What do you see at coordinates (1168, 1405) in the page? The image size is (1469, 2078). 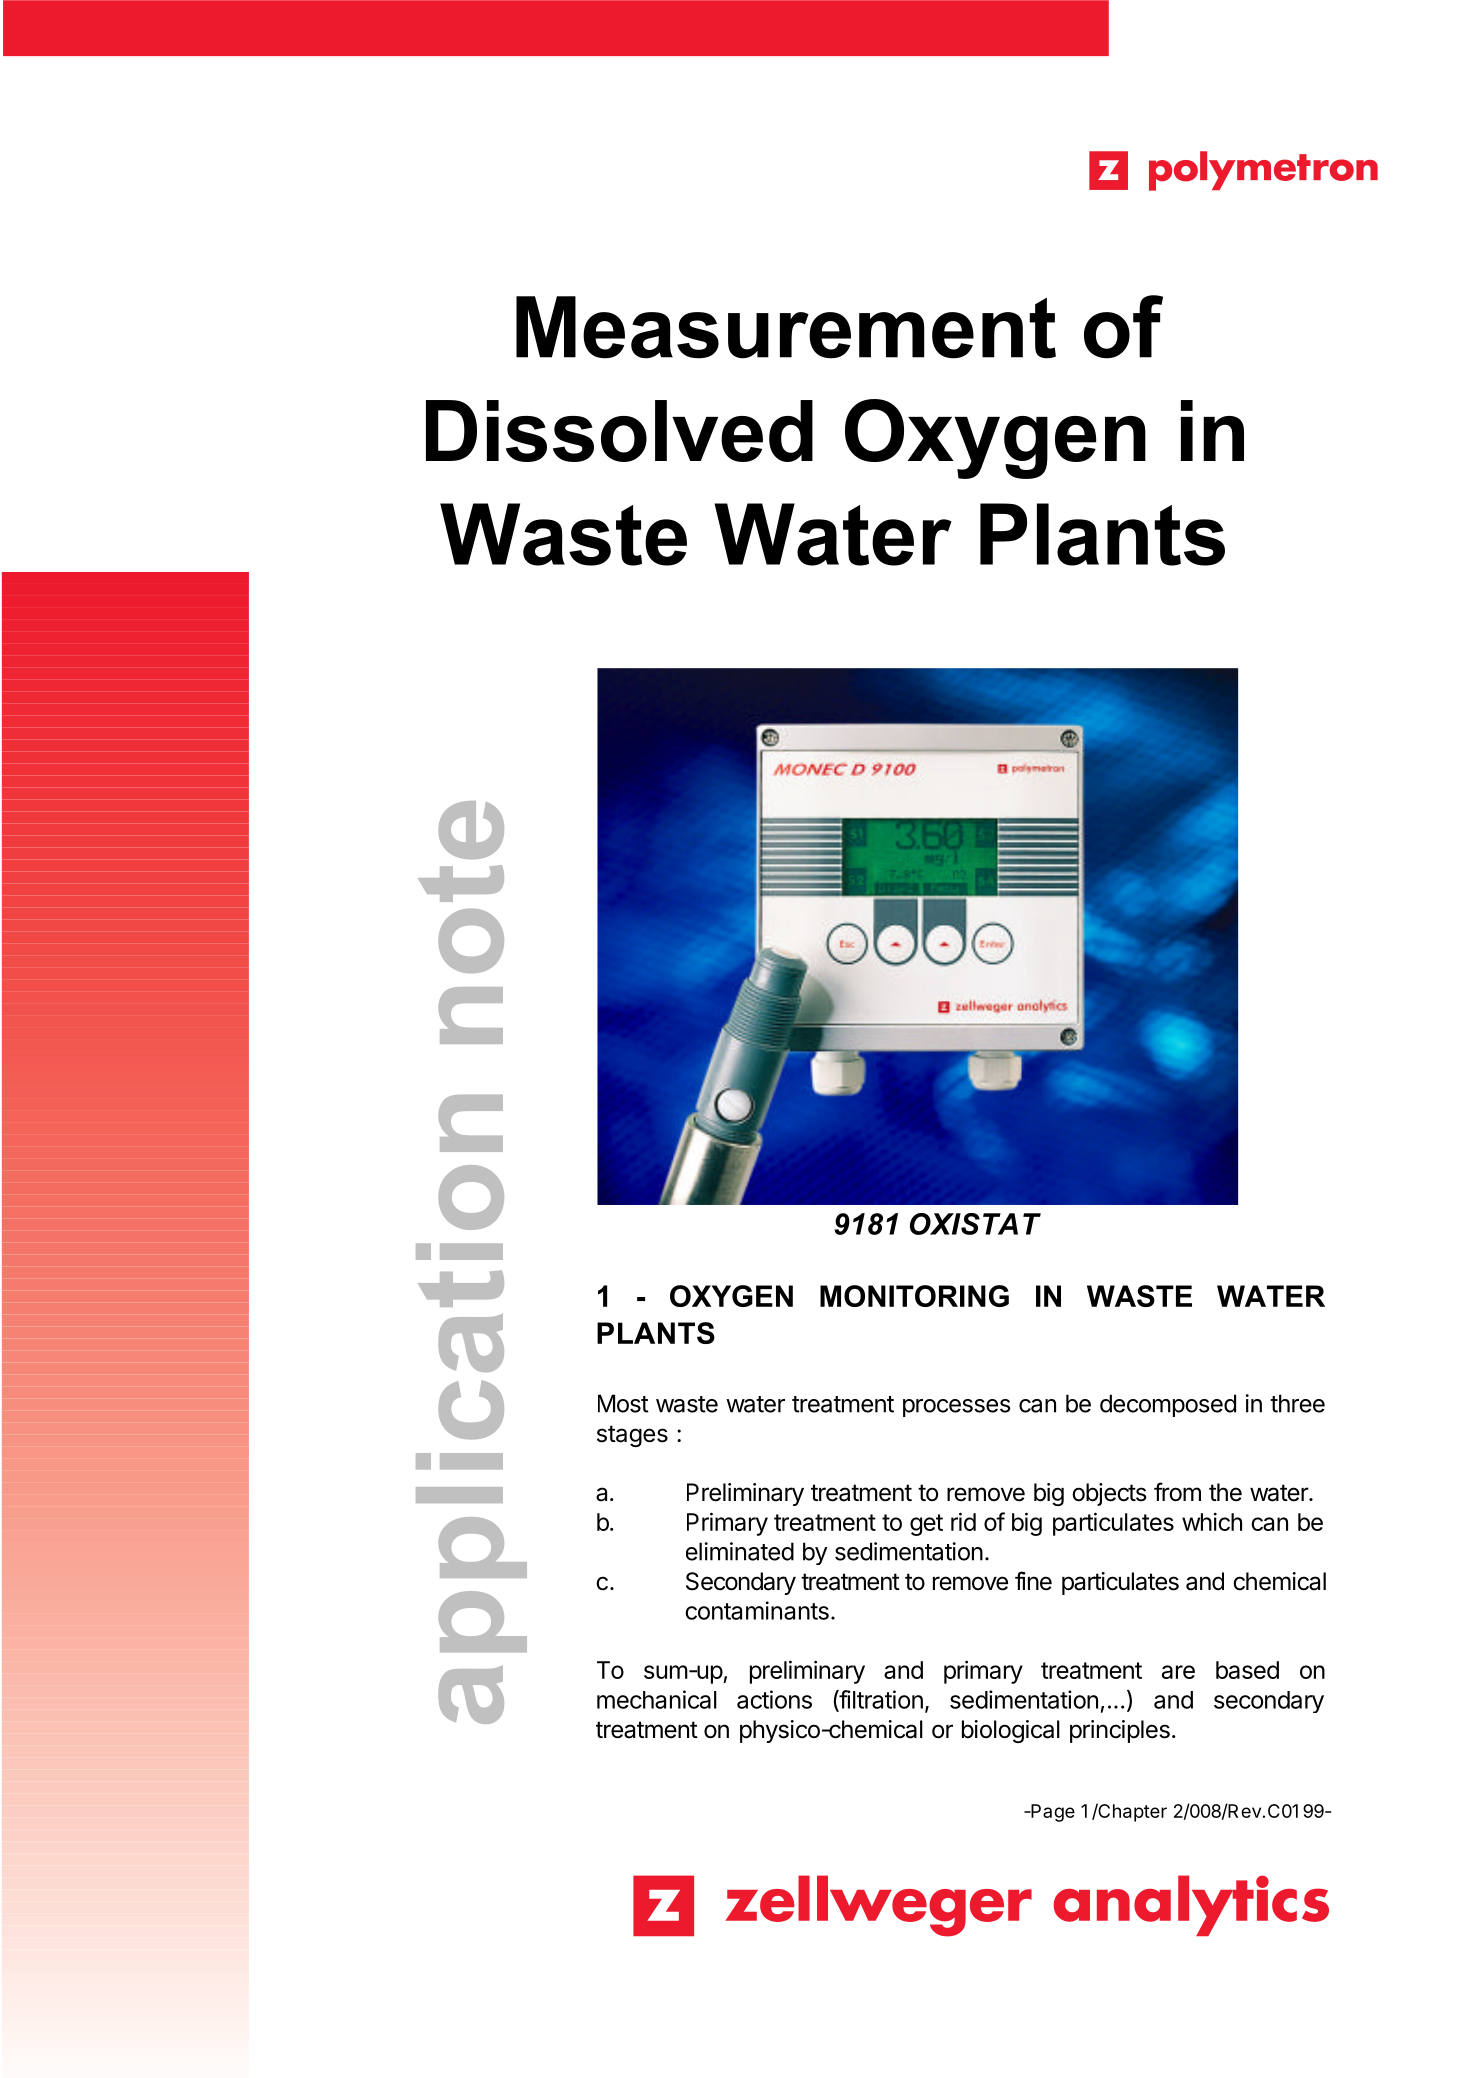 I see `decomposed` at bounding box center [1168, 1405].
